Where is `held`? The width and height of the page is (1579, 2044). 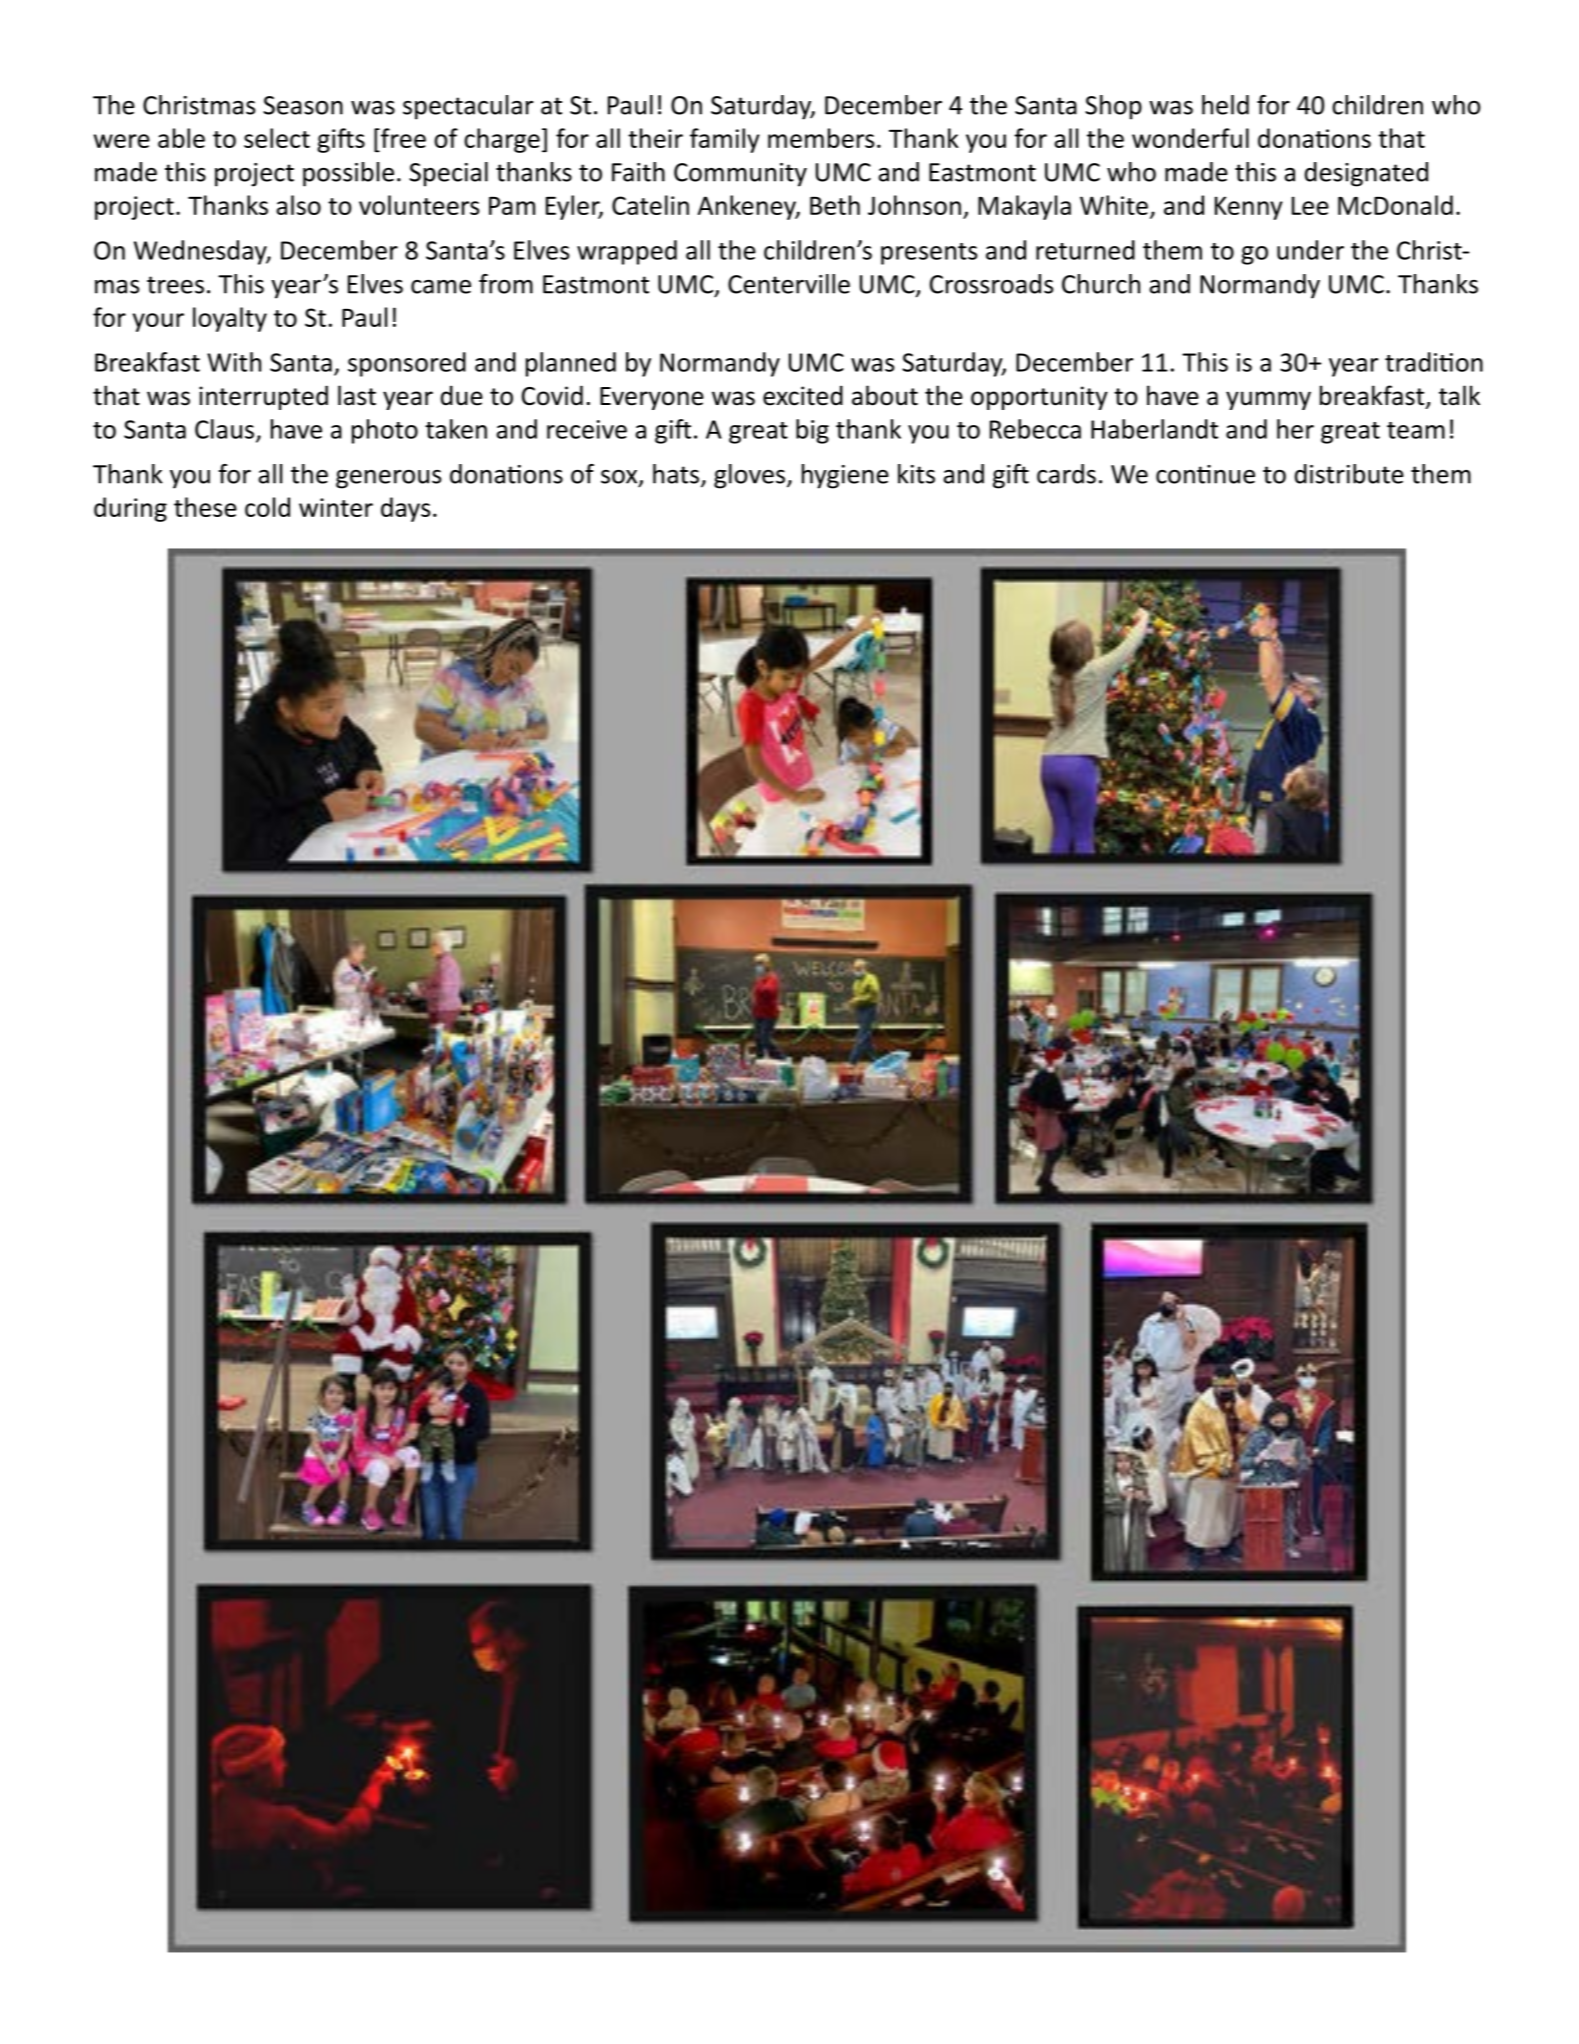 held is located at coordinates (1225, 105).
